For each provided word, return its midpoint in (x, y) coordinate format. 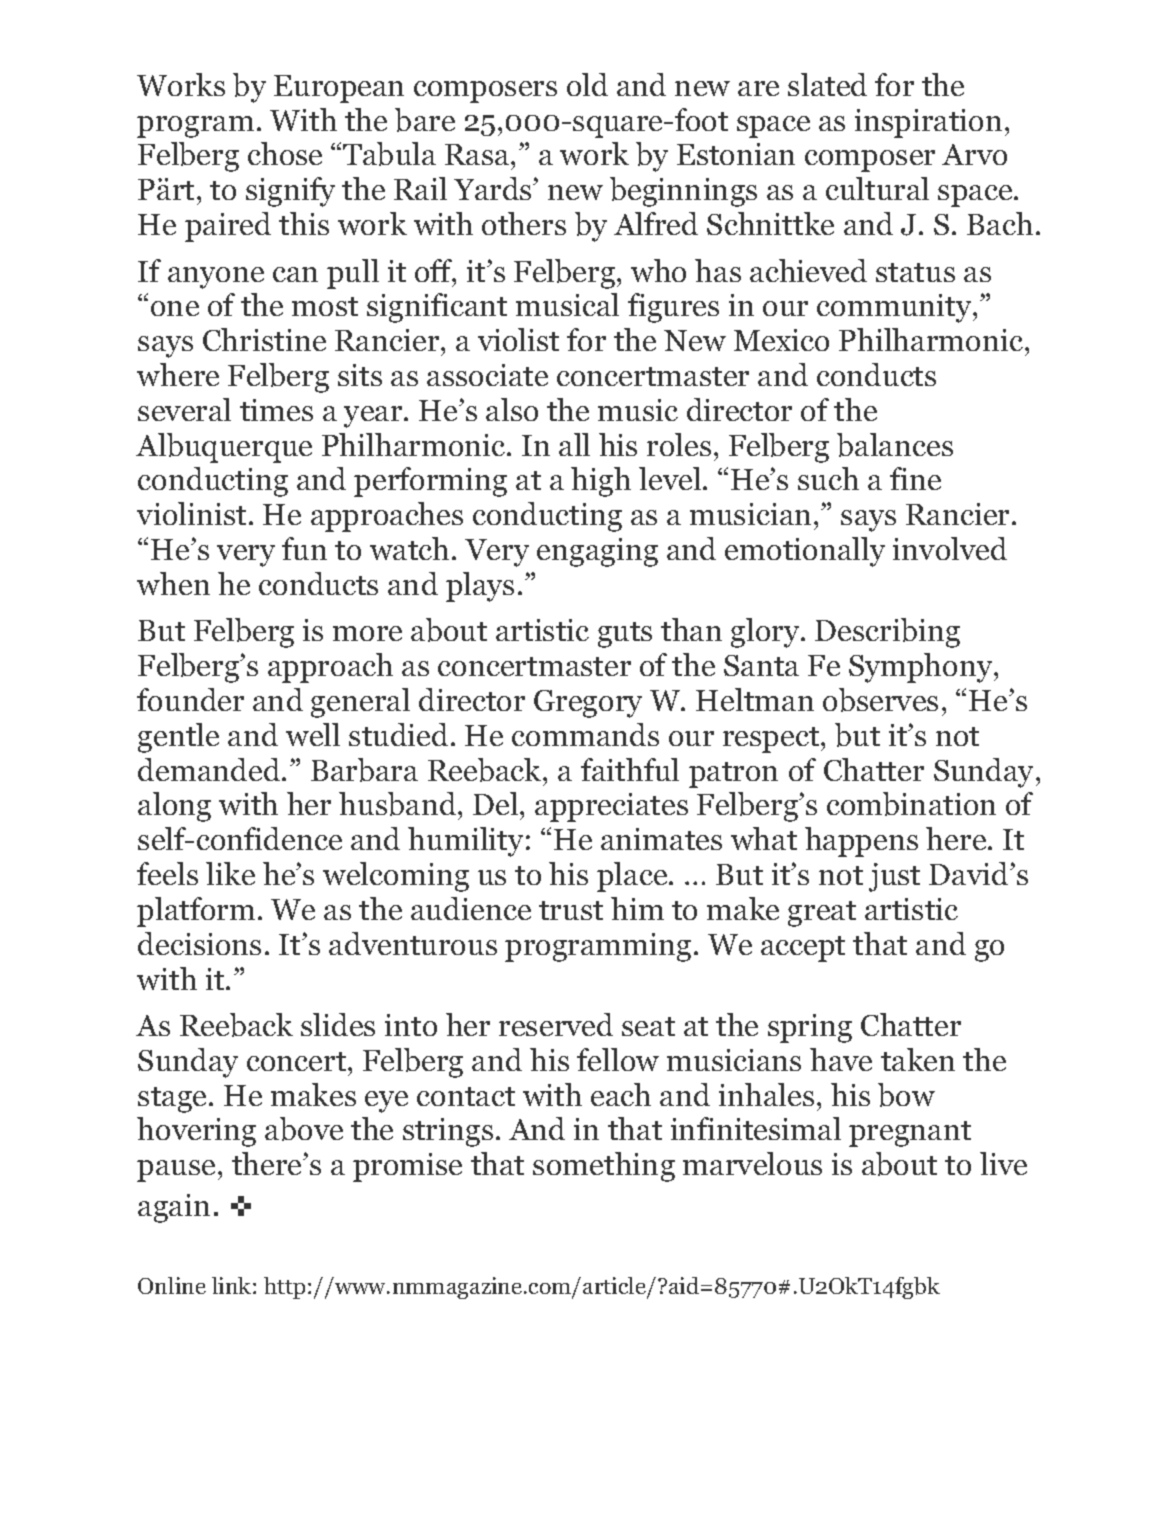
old (587, 84)
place (633, 877)
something (604, 1167)
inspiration (928, 123)
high (601, 482)
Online (172, 1285)
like (230, 873)
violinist (191, 513)
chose (285, 153)
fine (915, 478)
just (894, 877)
